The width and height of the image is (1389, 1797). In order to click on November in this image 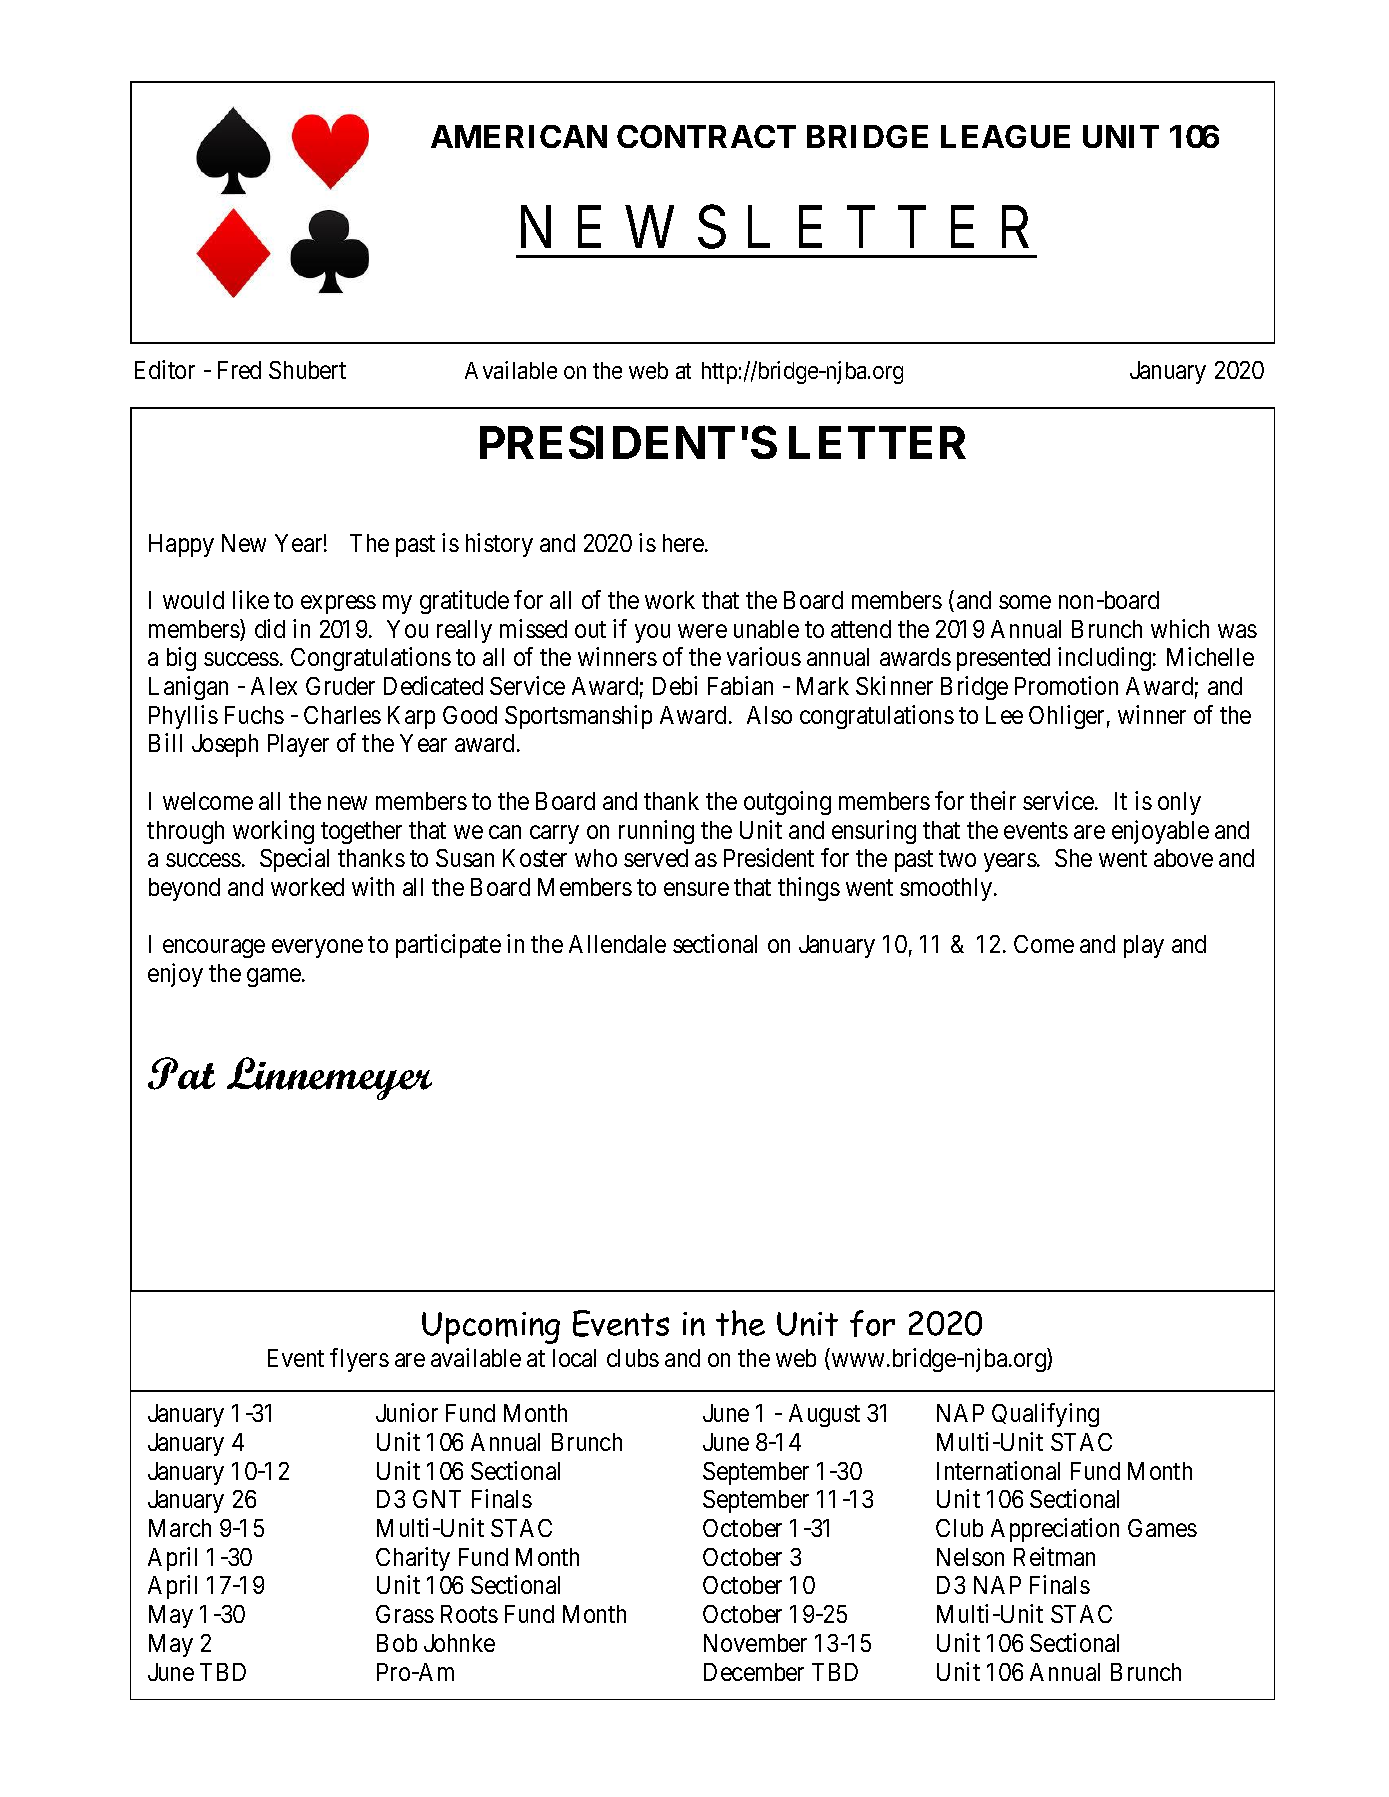, I will do `click(755, 1643)`.
